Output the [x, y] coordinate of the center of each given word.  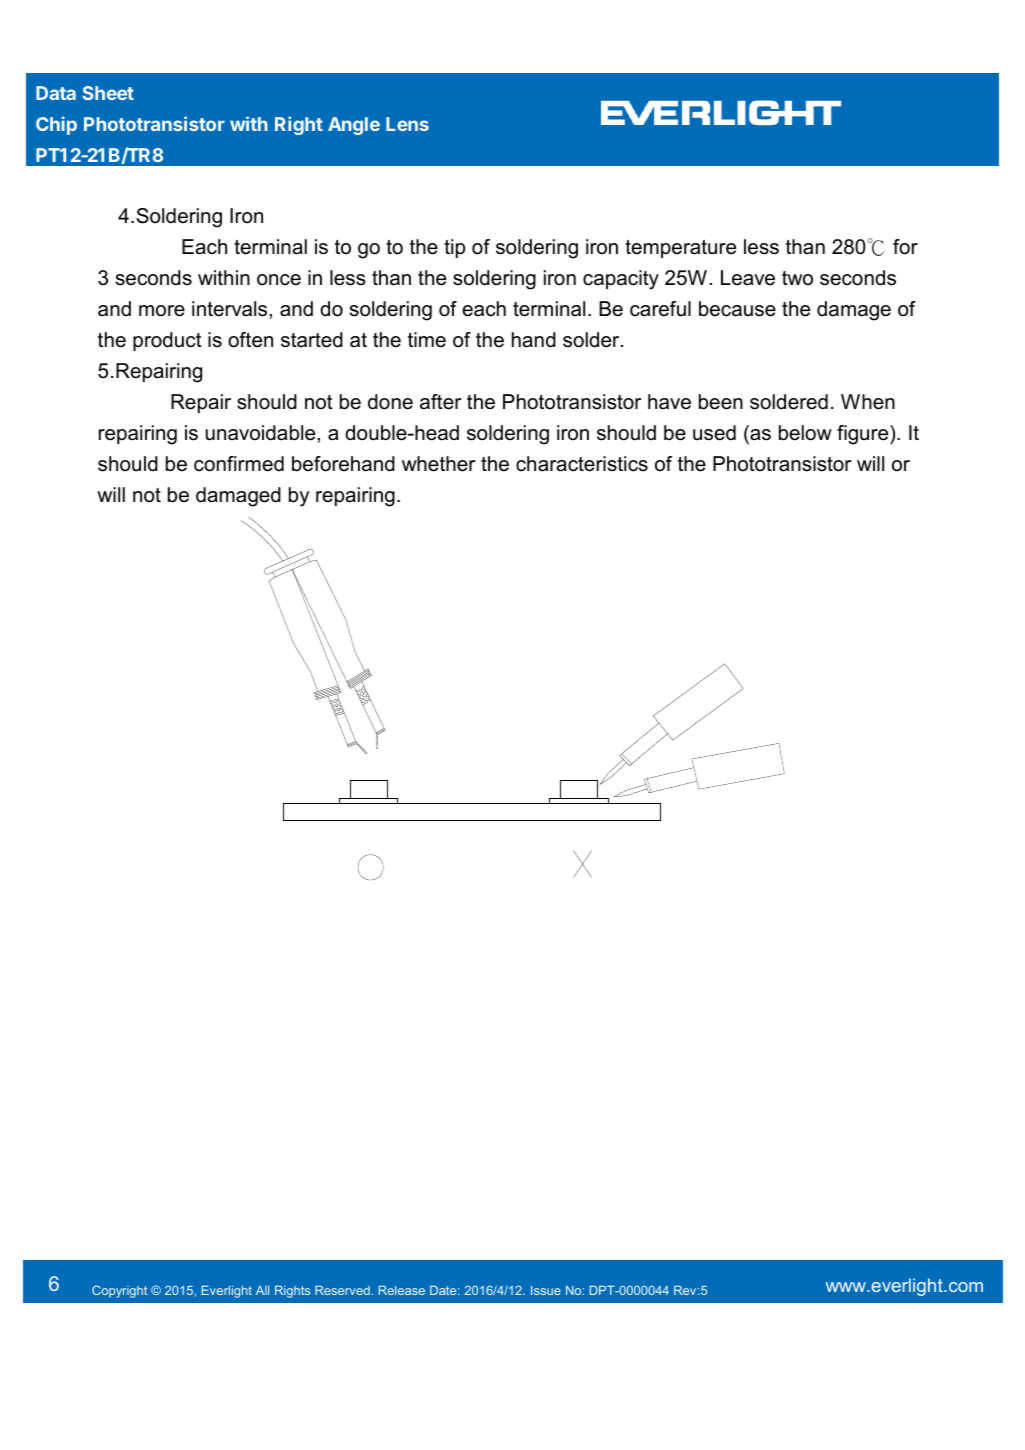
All [262, 1290]
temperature [680, 249]
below [805, 433]
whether [438, 464]
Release [402, 1290]
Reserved [343, 1290]
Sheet [108, 93]
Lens [407, 124]
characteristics [582, 464]
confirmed [239, 464]
